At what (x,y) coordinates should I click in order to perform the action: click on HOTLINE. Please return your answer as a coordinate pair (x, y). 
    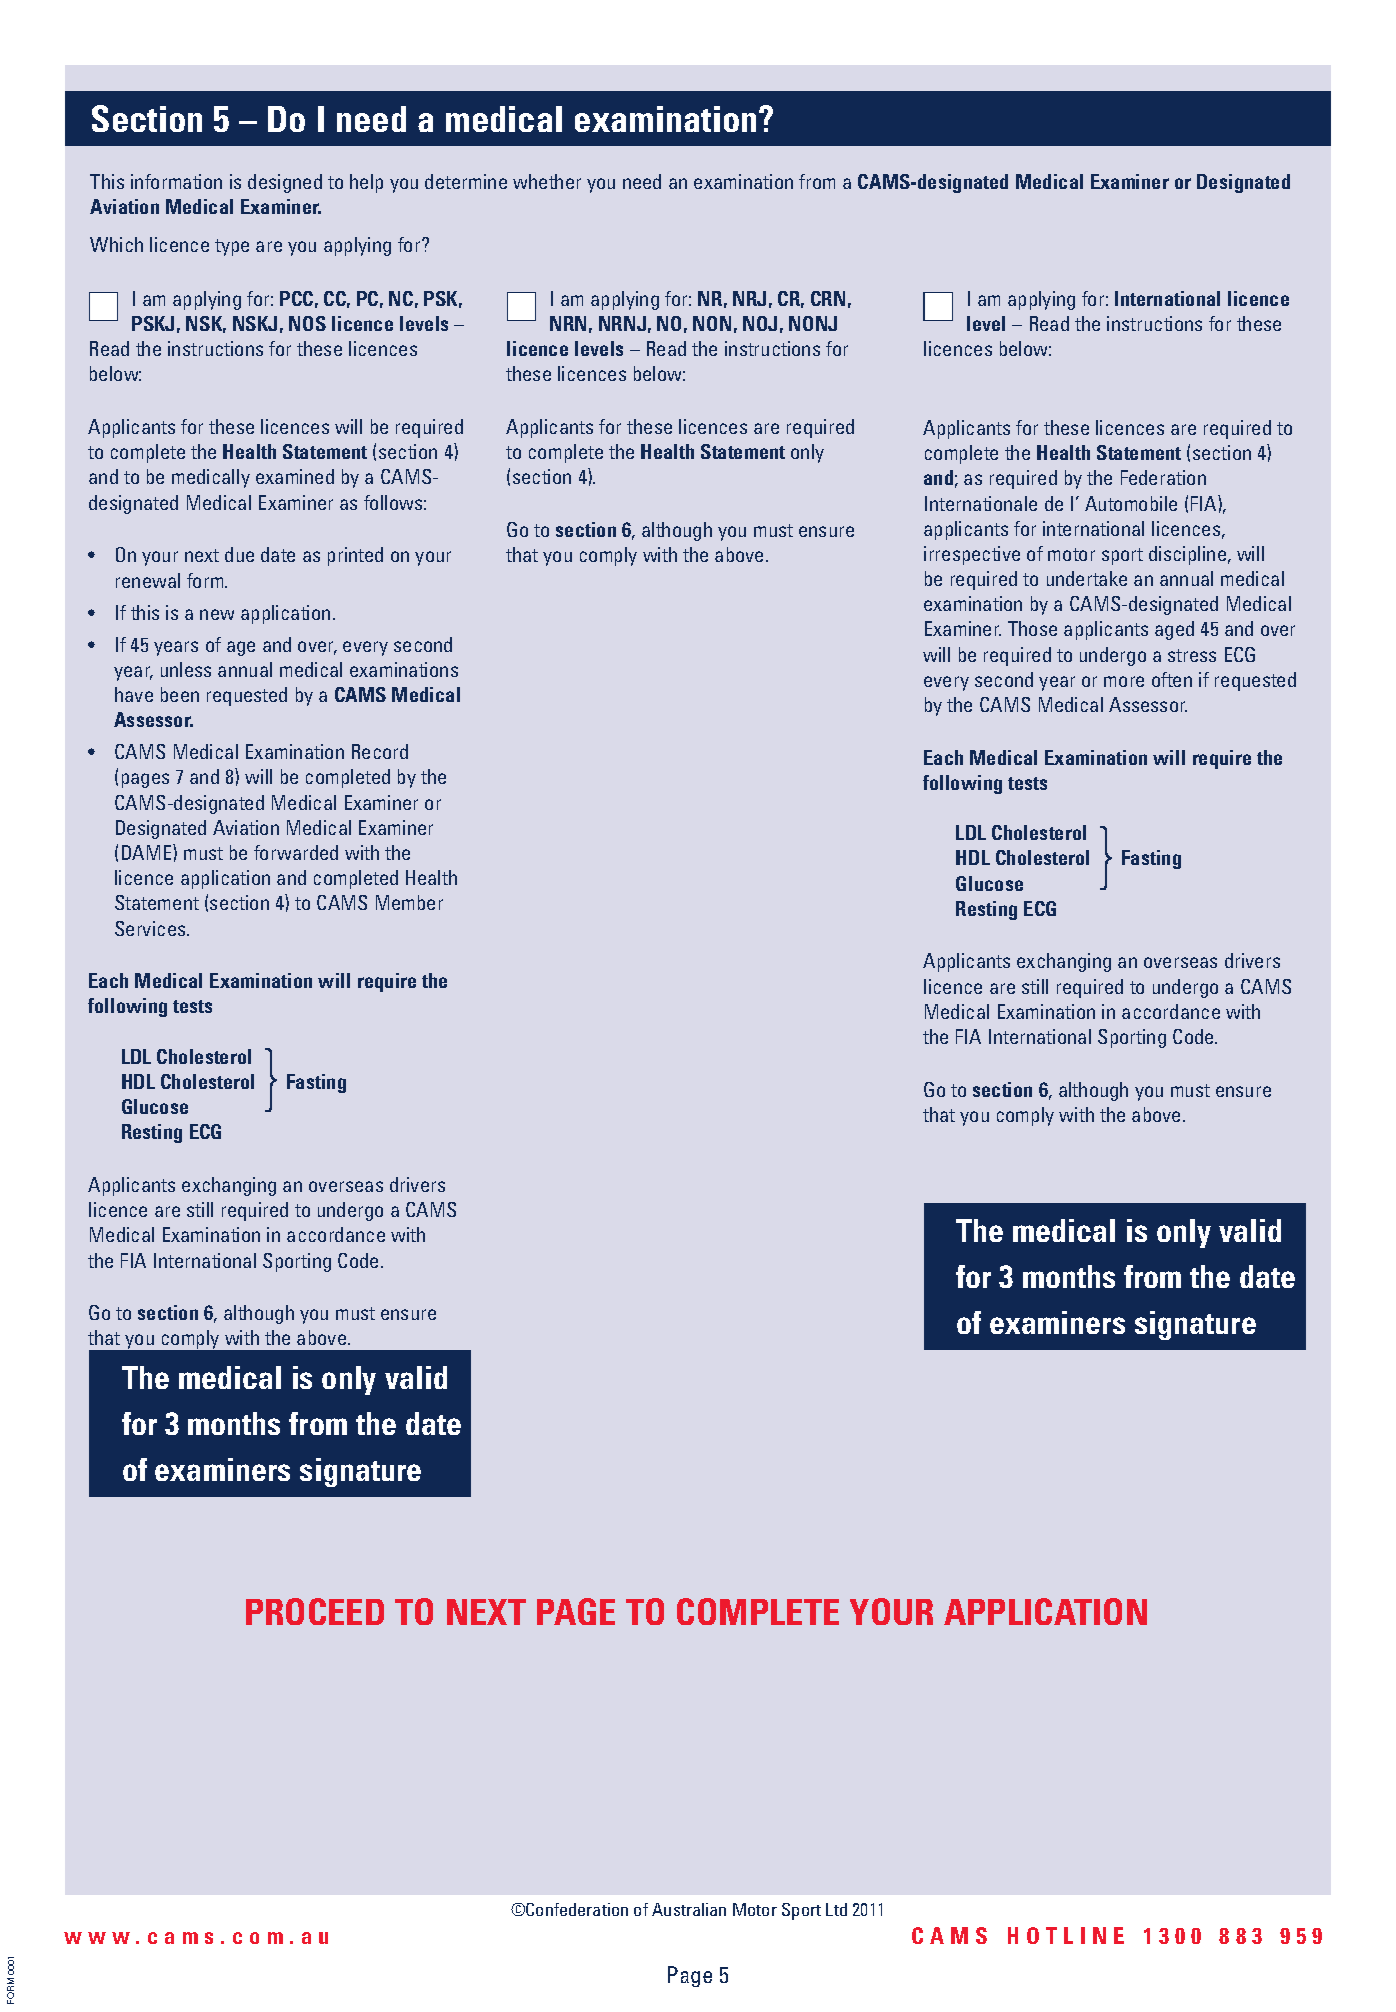
    Looking at the image, I should click on (1066, 1935).
